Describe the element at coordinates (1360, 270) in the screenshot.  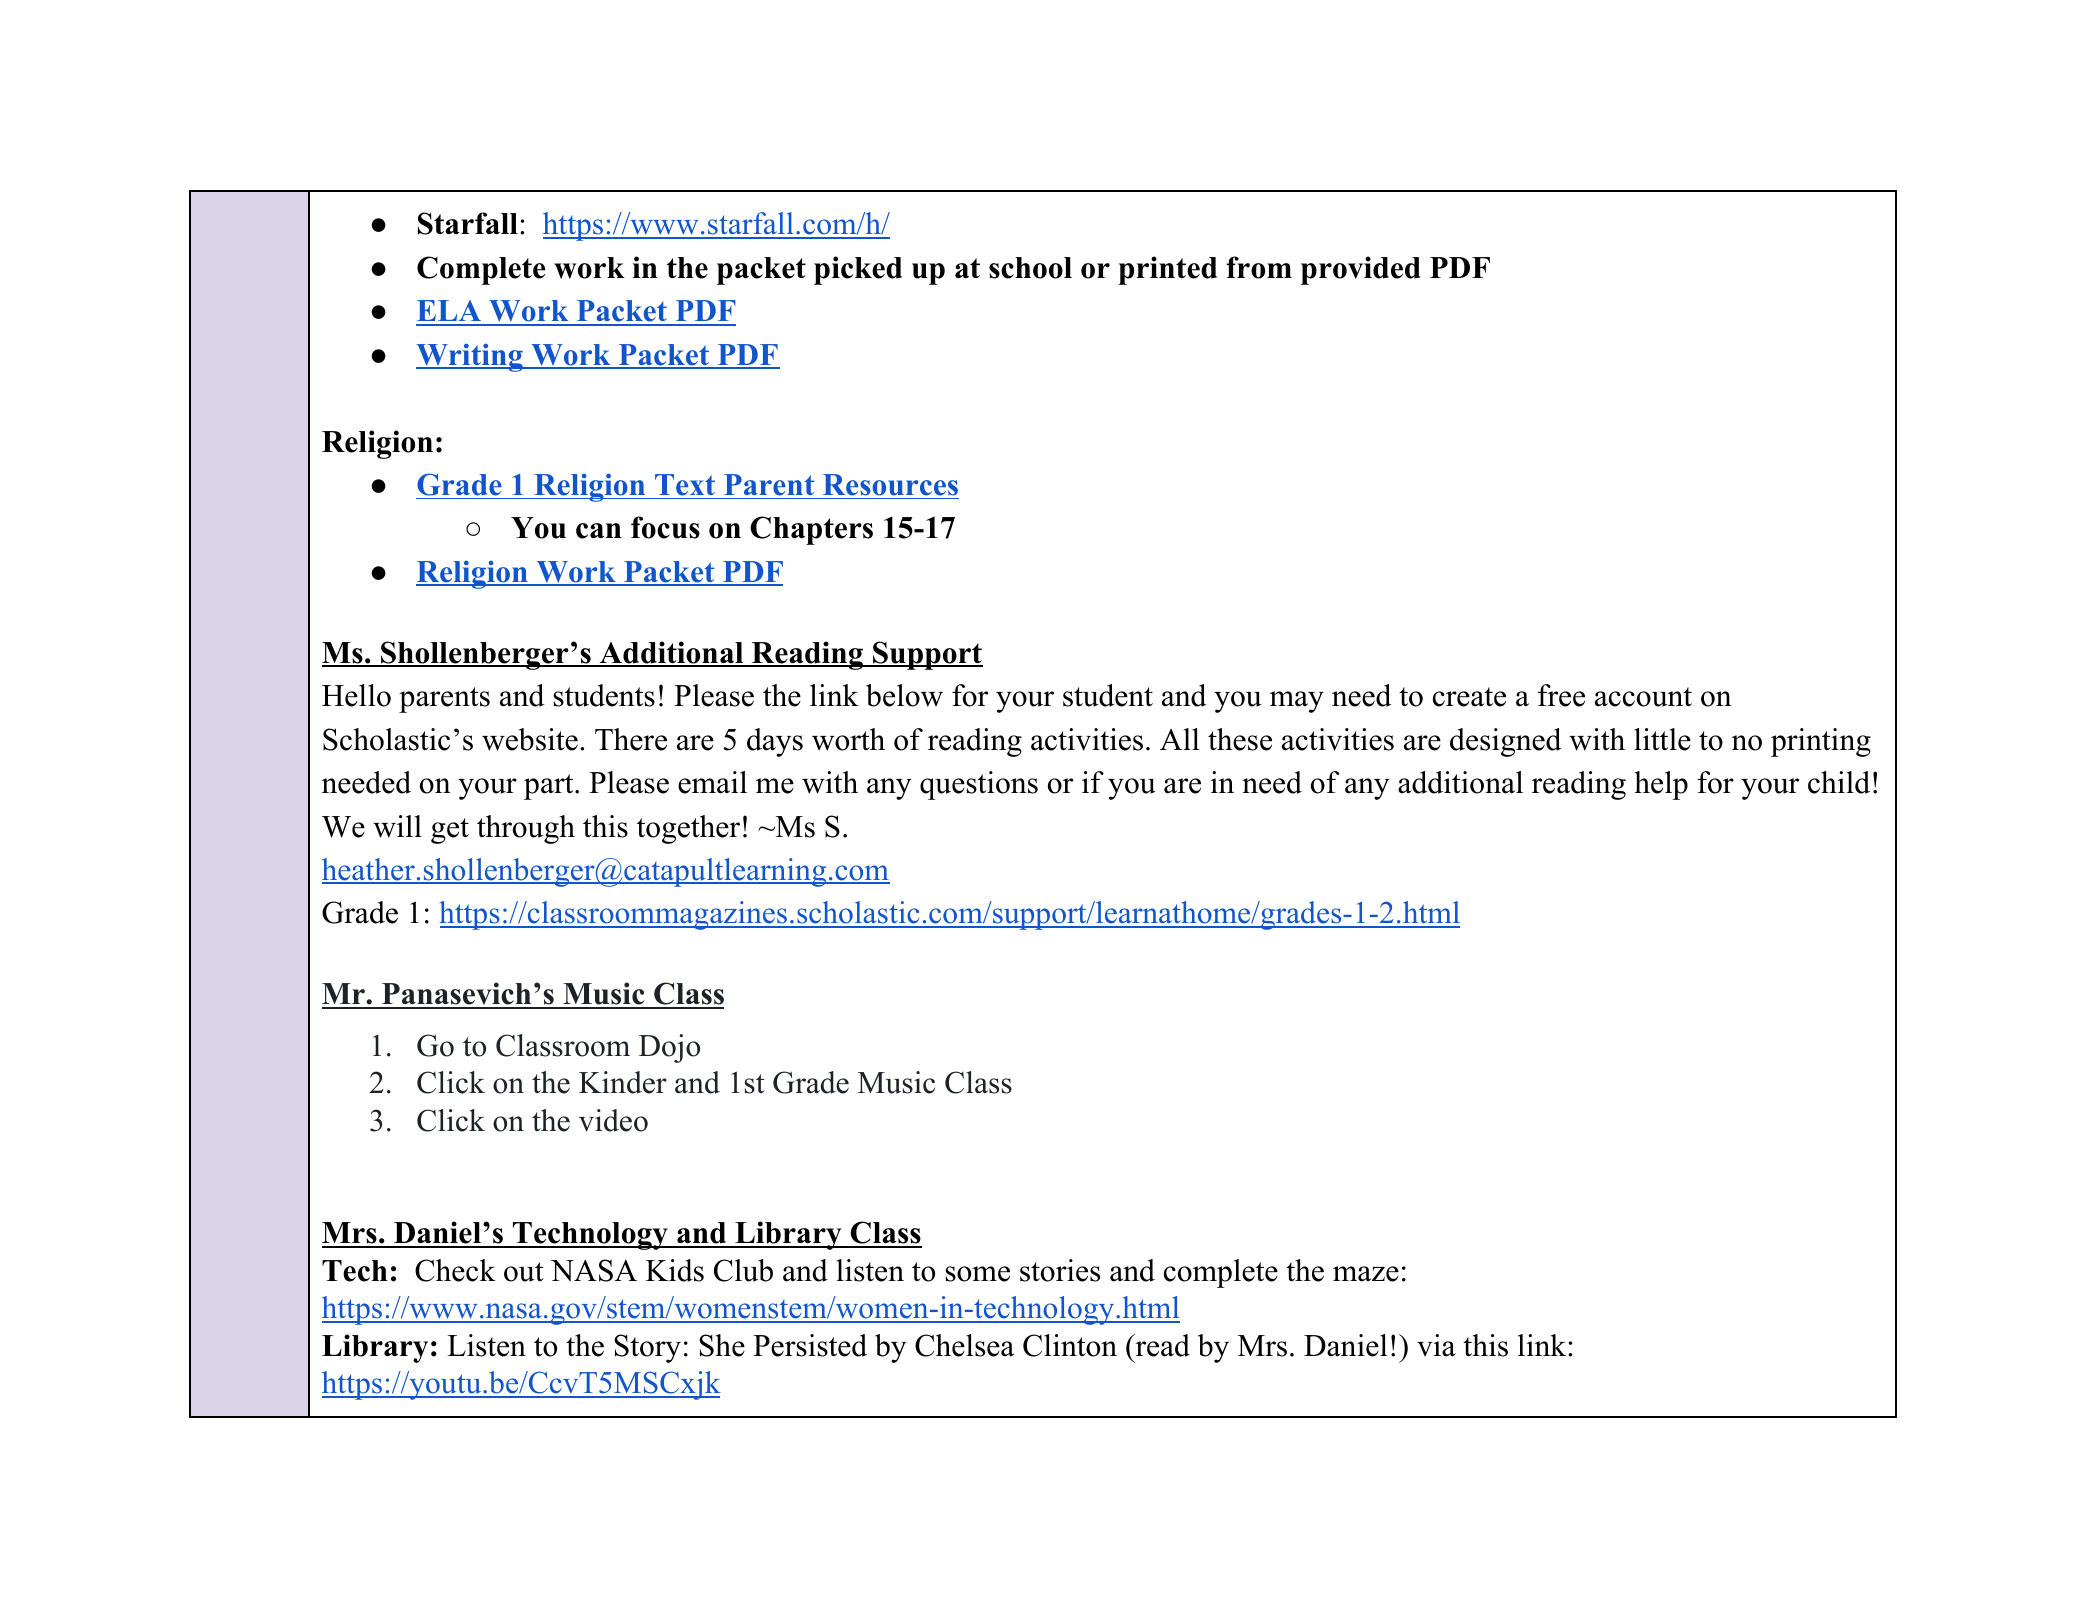
I see `provided` at that location.
